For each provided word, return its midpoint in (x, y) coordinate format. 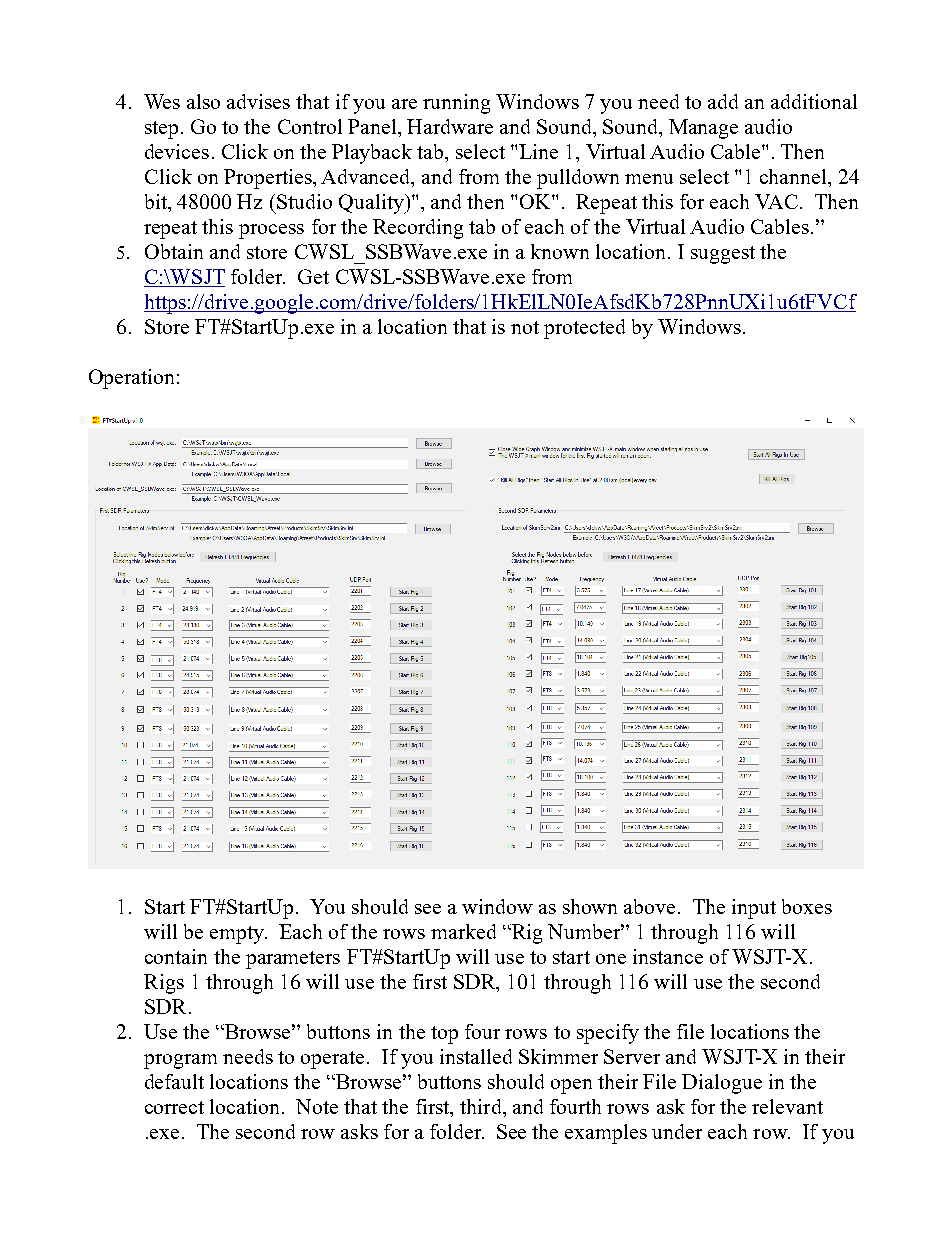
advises (258, 101)
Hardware (450, 126)
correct (174, 1107)
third (482, 1106)
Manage (703, 129)
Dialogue (722, 1084)
